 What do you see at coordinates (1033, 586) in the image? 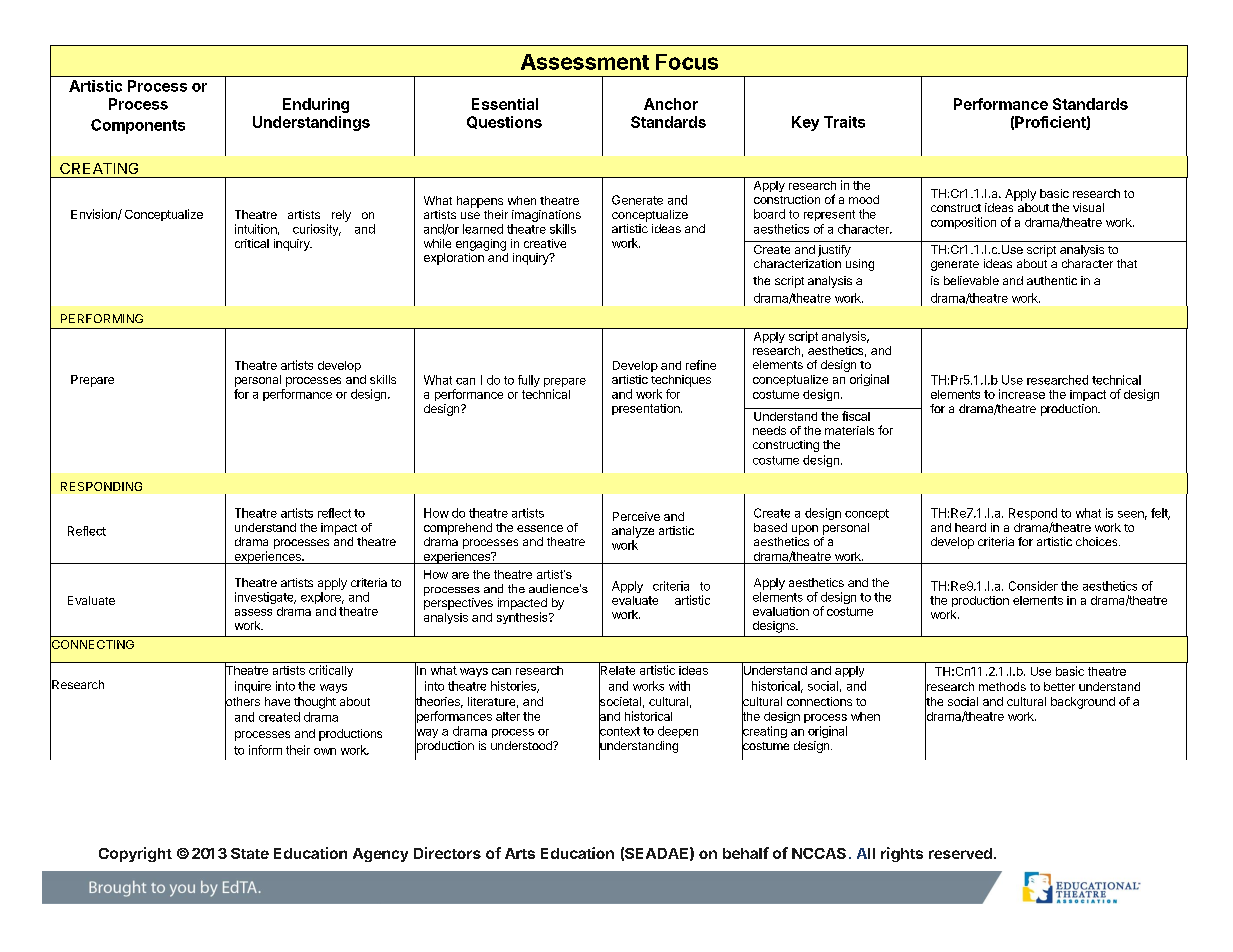
I see `Consider` at bounding box center [1033, 586].
